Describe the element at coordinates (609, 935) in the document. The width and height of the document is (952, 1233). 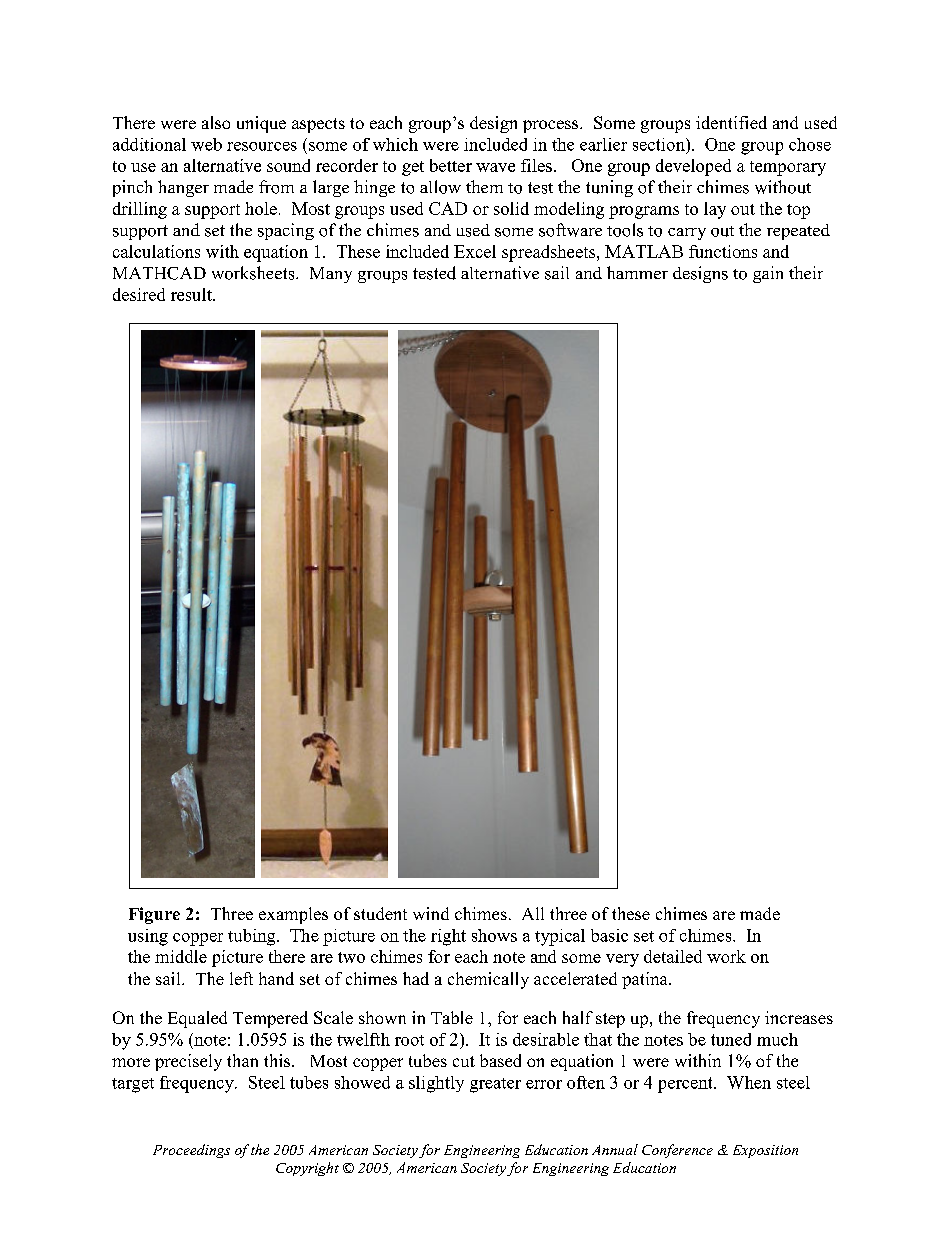
I see `basic` at that location.
